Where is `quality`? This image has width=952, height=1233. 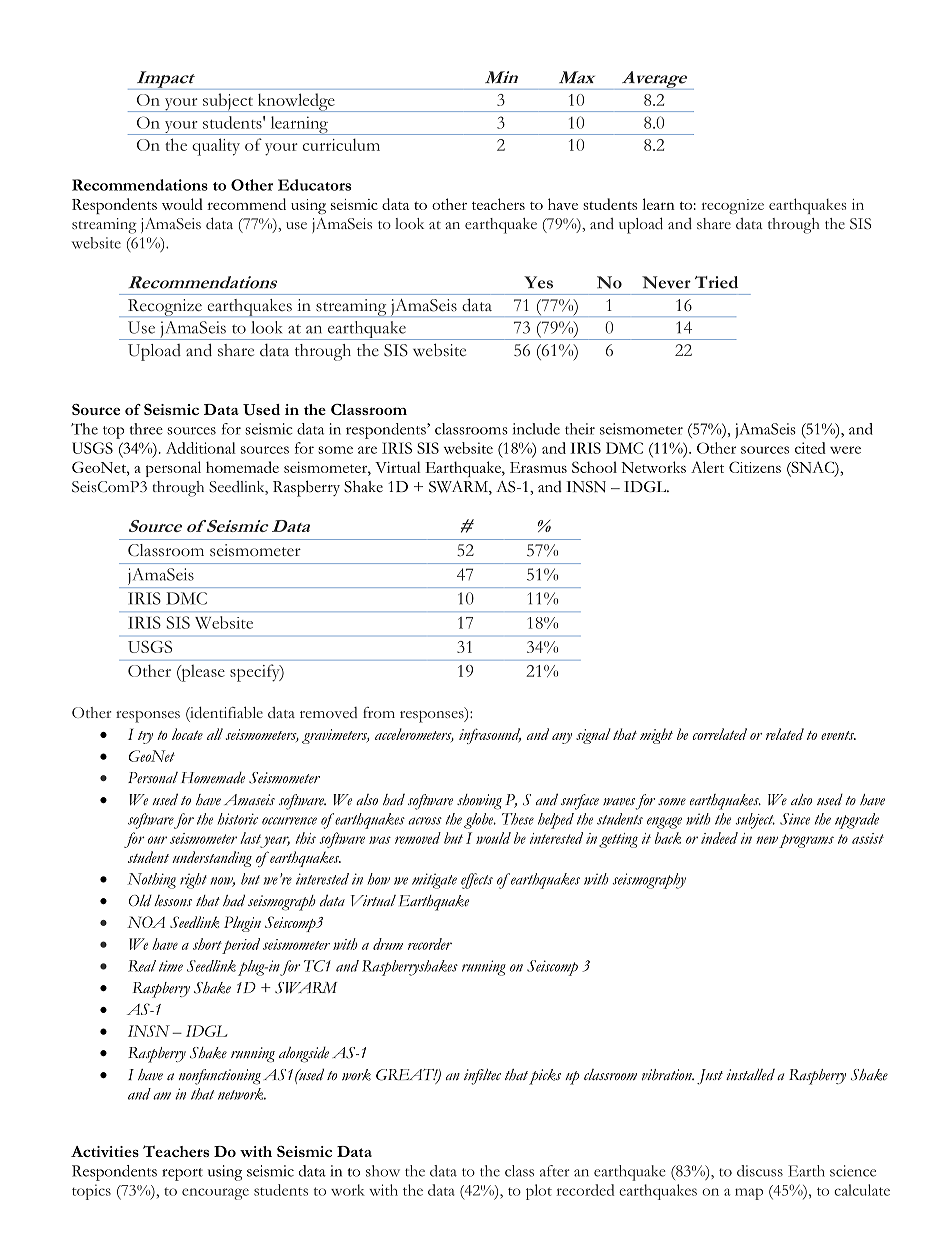
quality is located at coordinates (216, 147).
